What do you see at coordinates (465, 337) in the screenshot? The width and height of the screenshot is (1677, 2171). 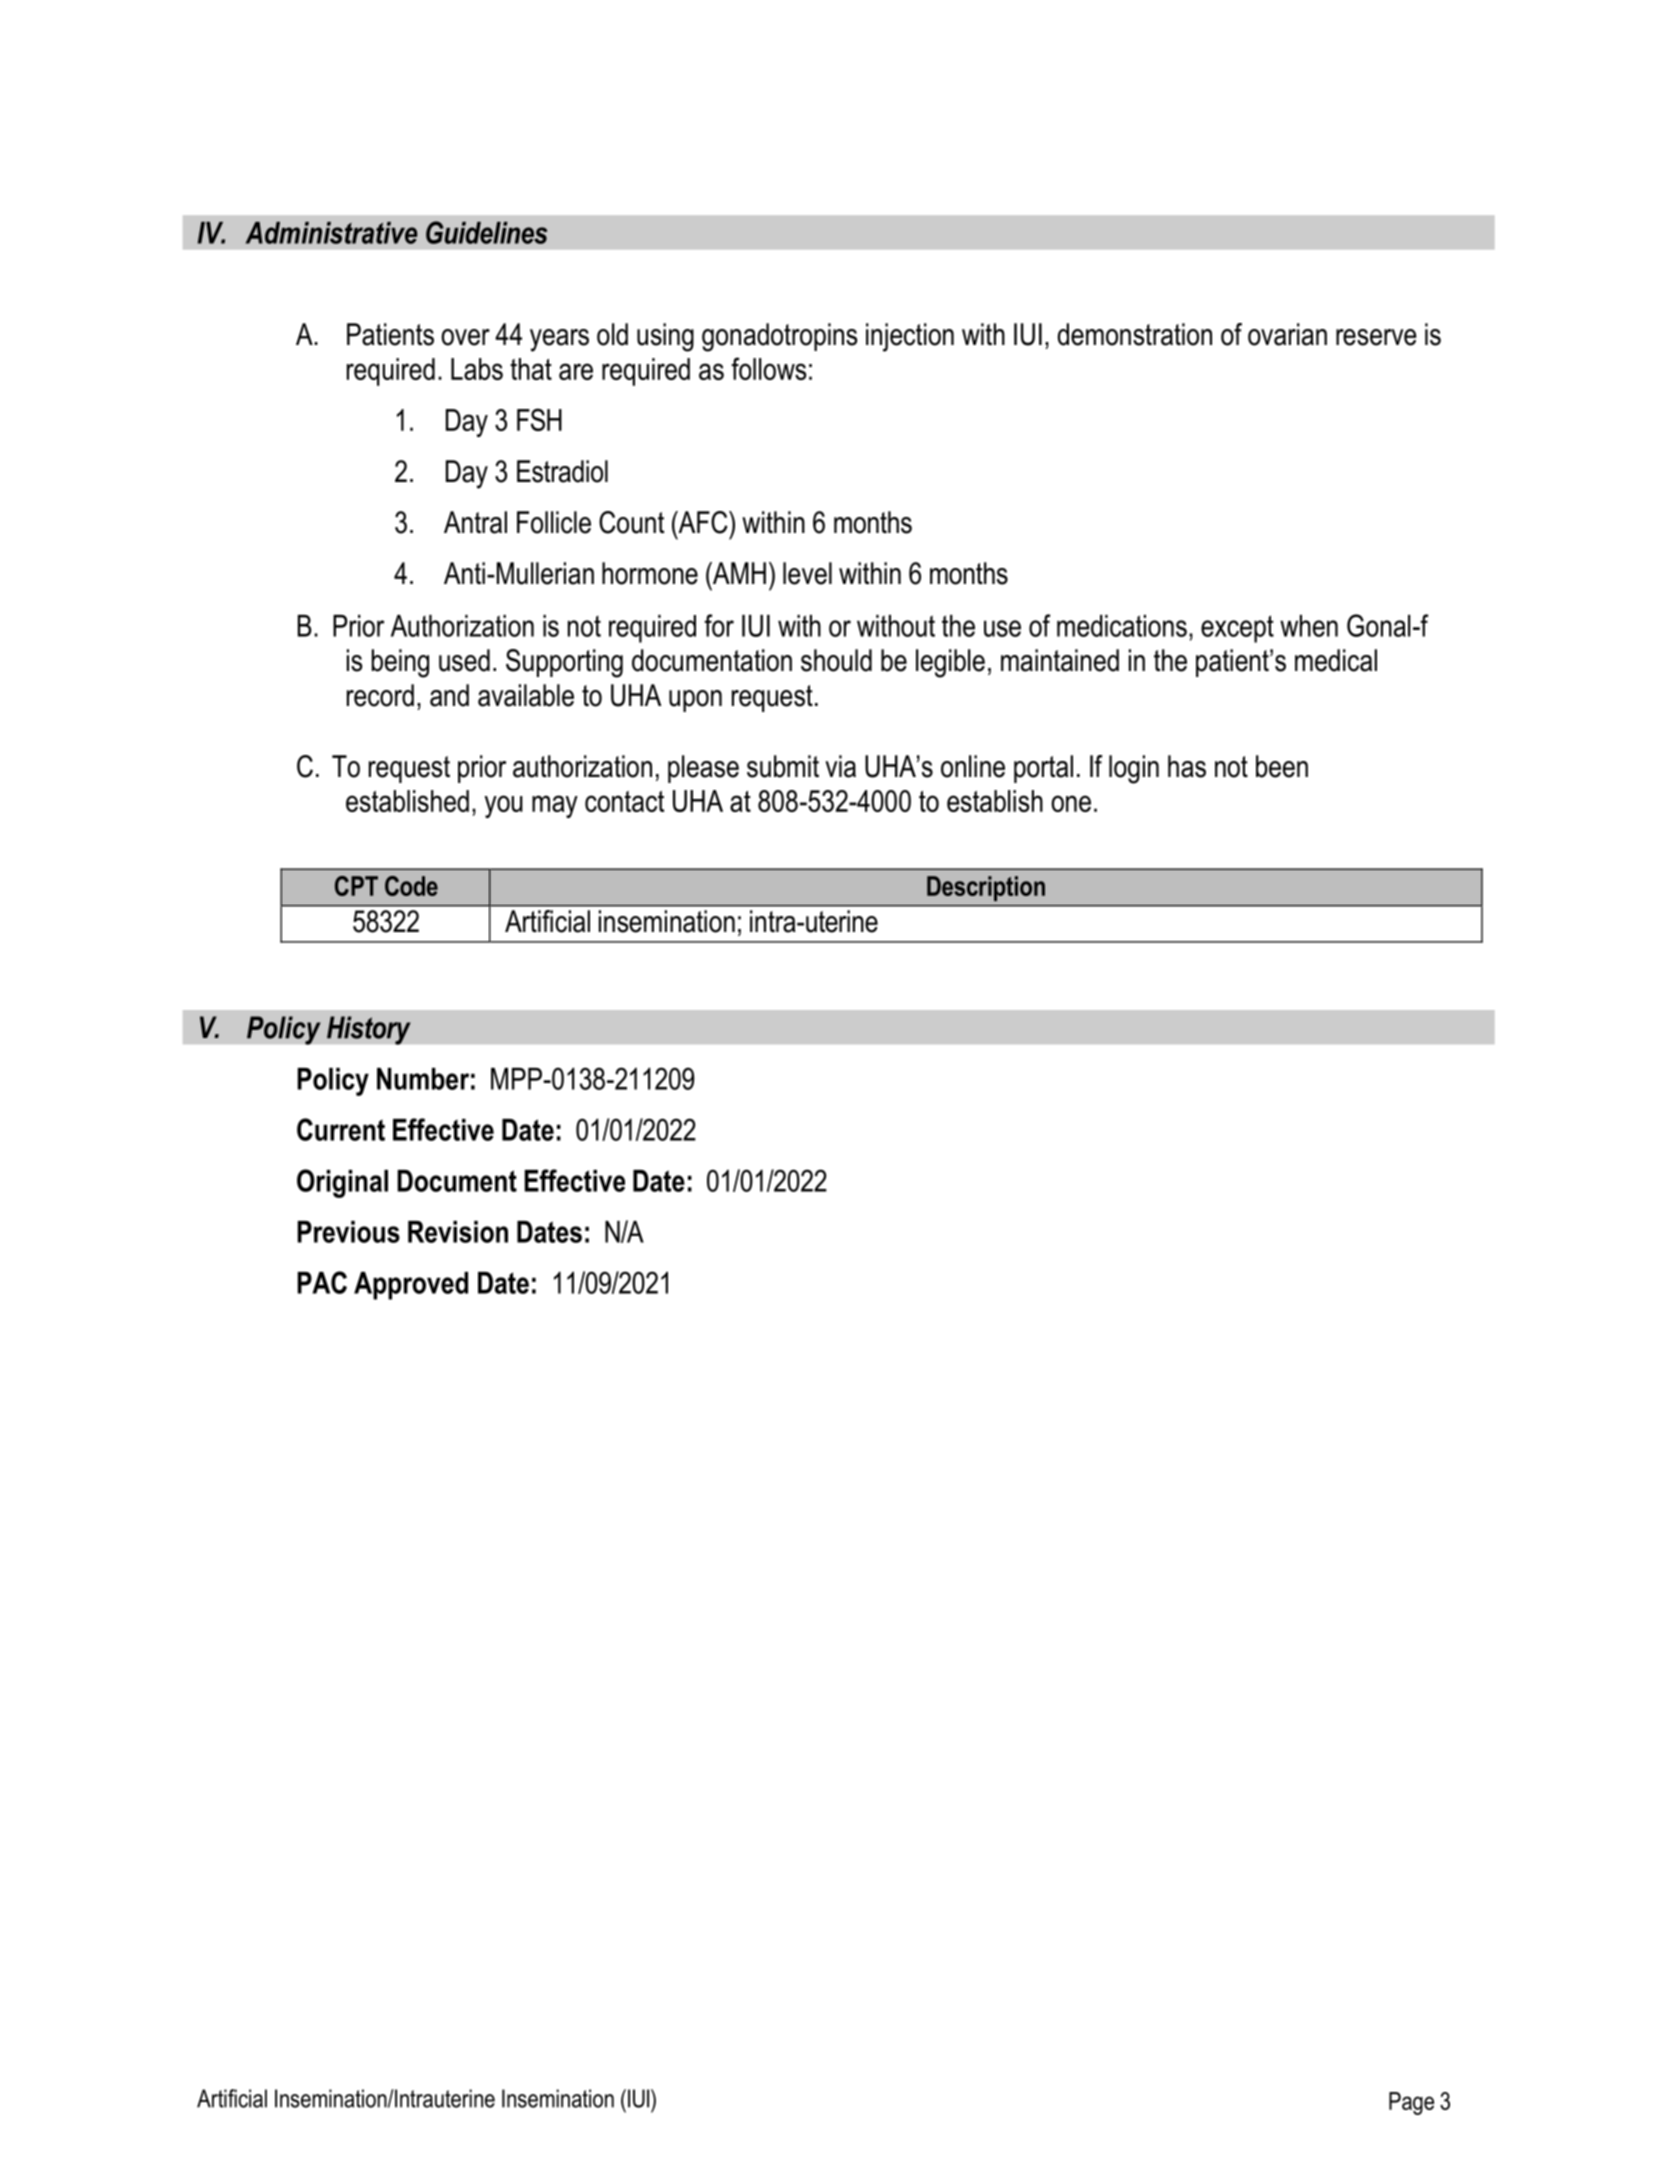 I see `over` at bounding box center [465, 337].
